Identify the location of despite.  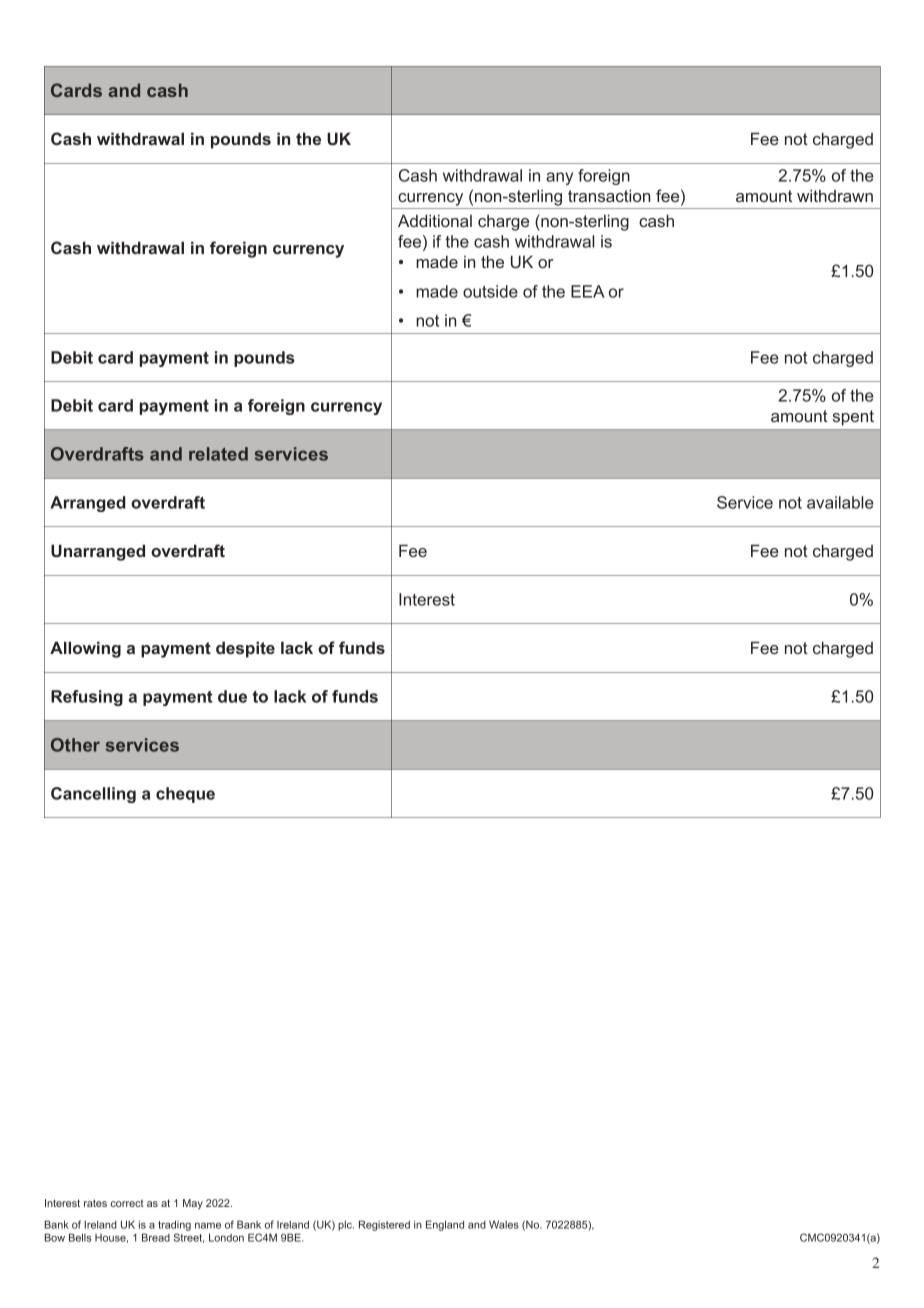
(245, 649).
